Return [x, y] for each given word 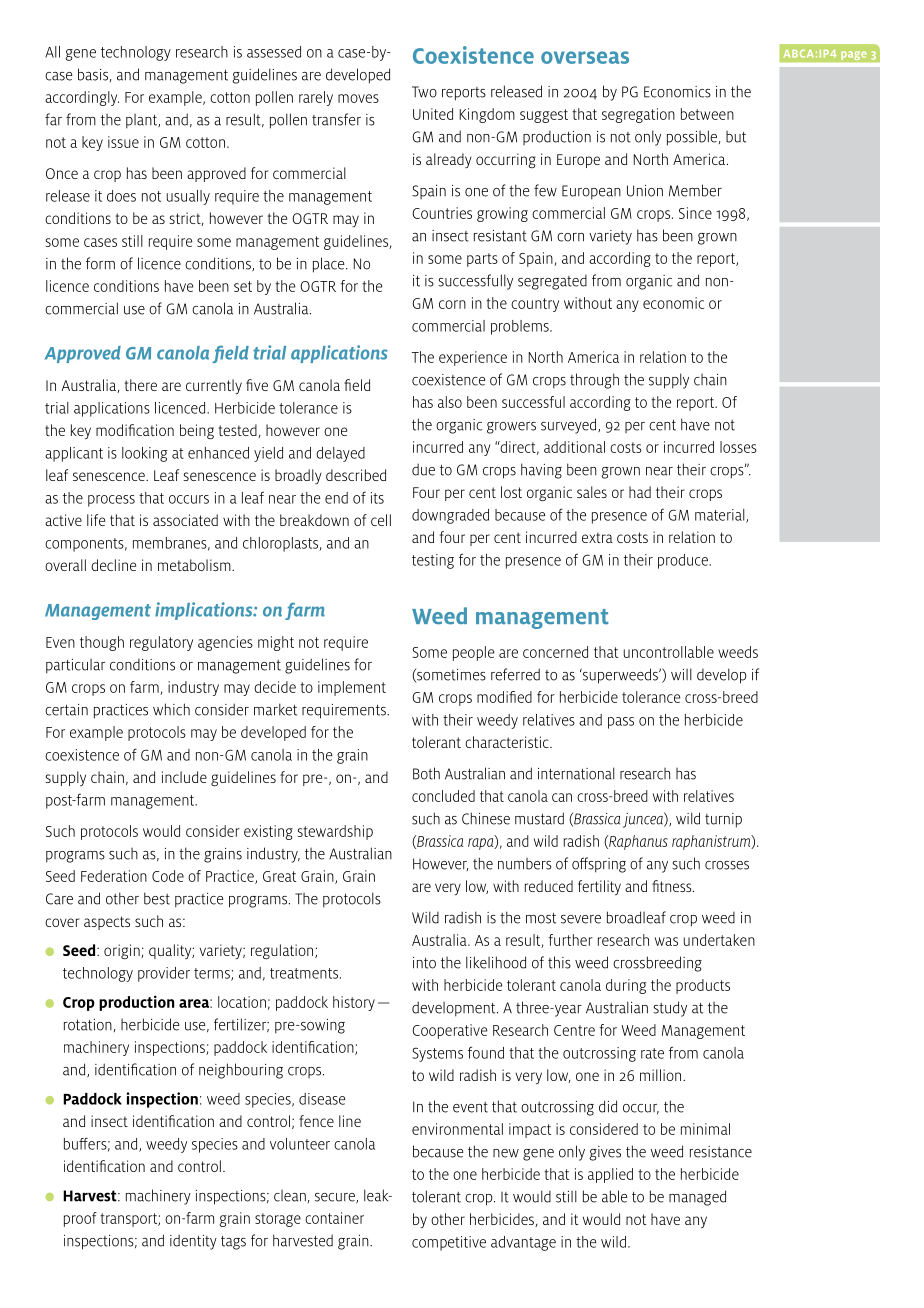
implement [352, 688]
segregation [638, 115]
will [681, 674]
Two [424, 92]
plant [142, 121]
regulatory [161, 643]
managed [697, 1198]
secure [336, 1198]
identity [193, 1242]
